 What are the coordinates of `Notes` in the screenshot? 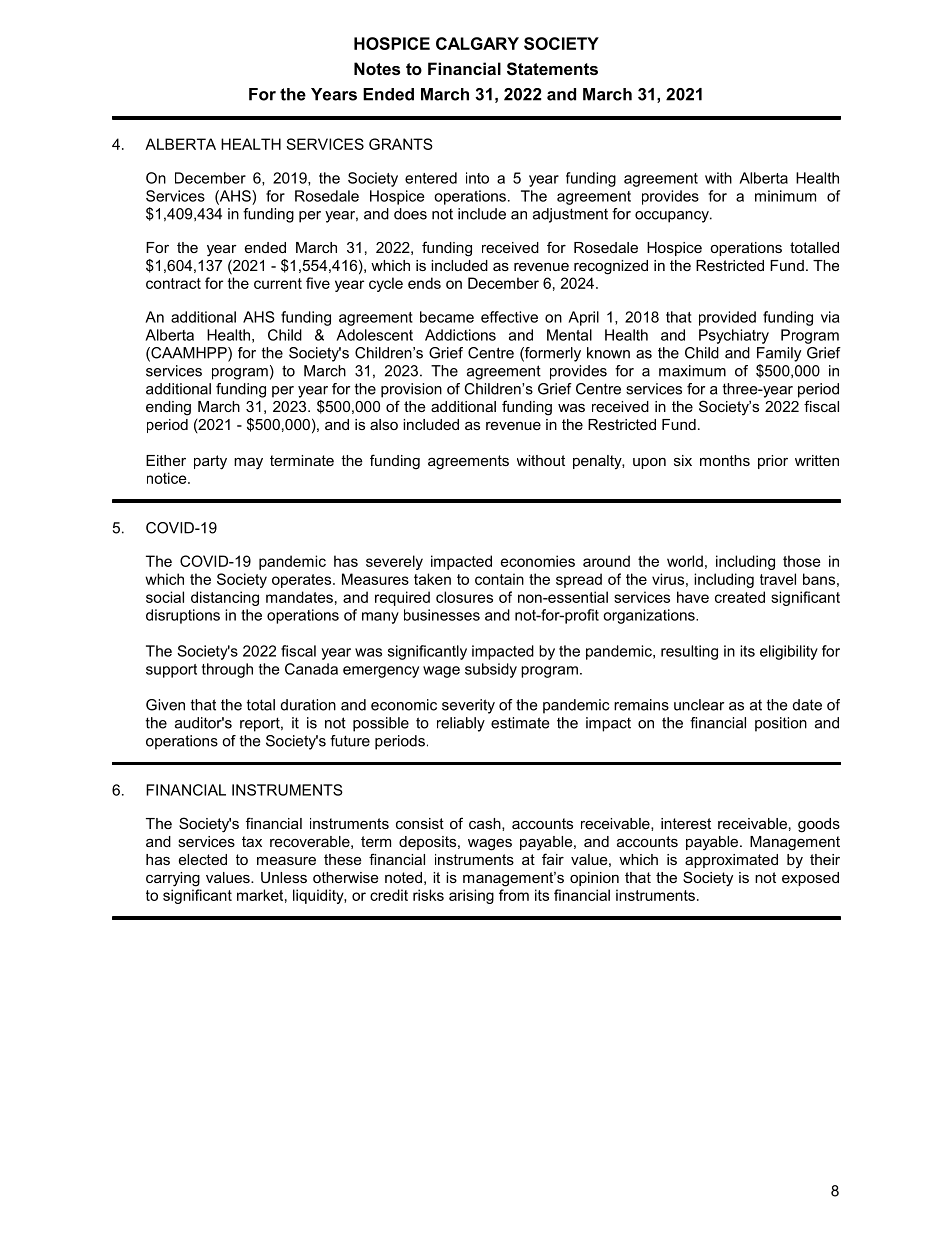 It's located at (377, 68).
